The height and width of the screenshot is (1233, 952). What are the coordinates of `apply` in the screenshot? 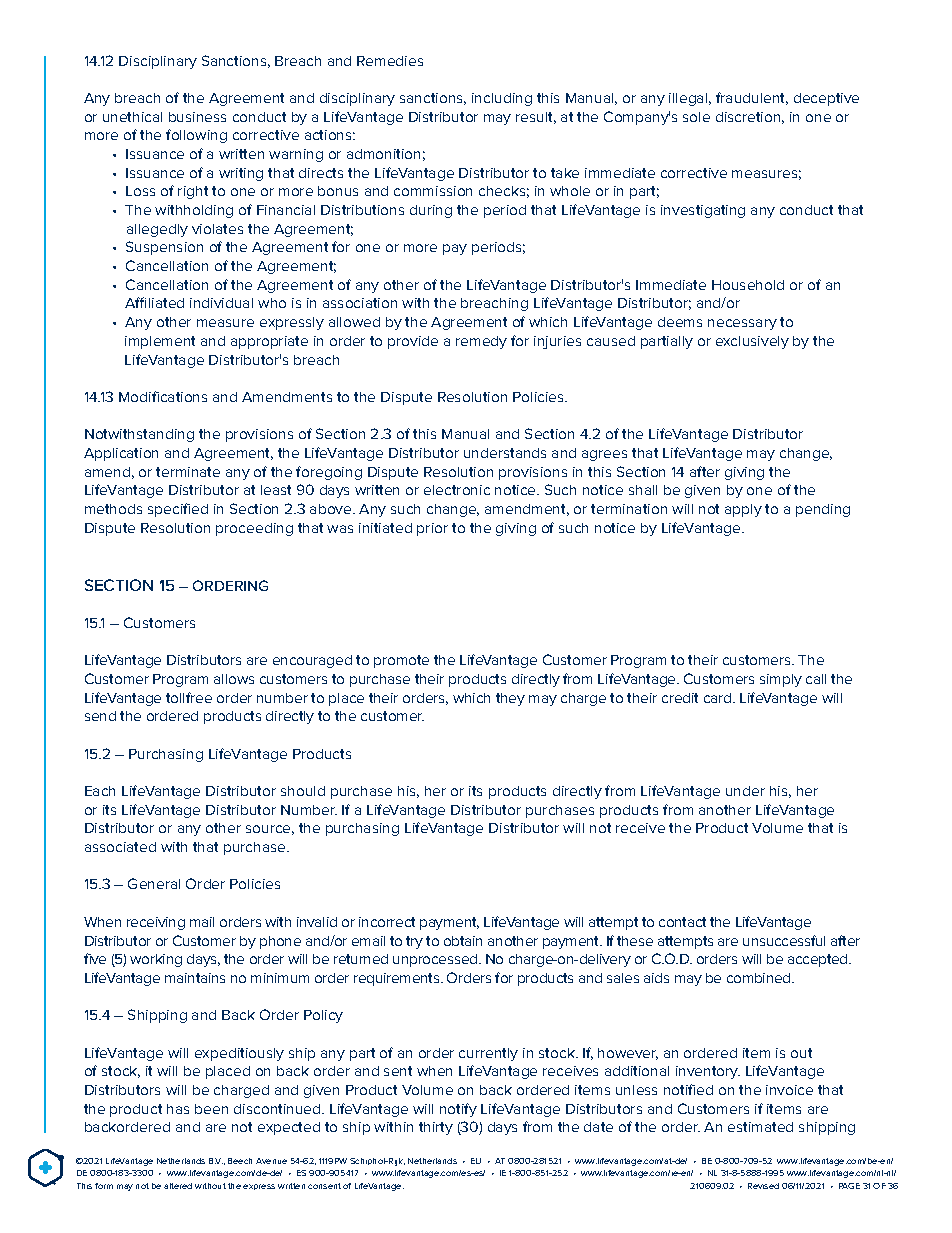 It's located at (743, 510).
